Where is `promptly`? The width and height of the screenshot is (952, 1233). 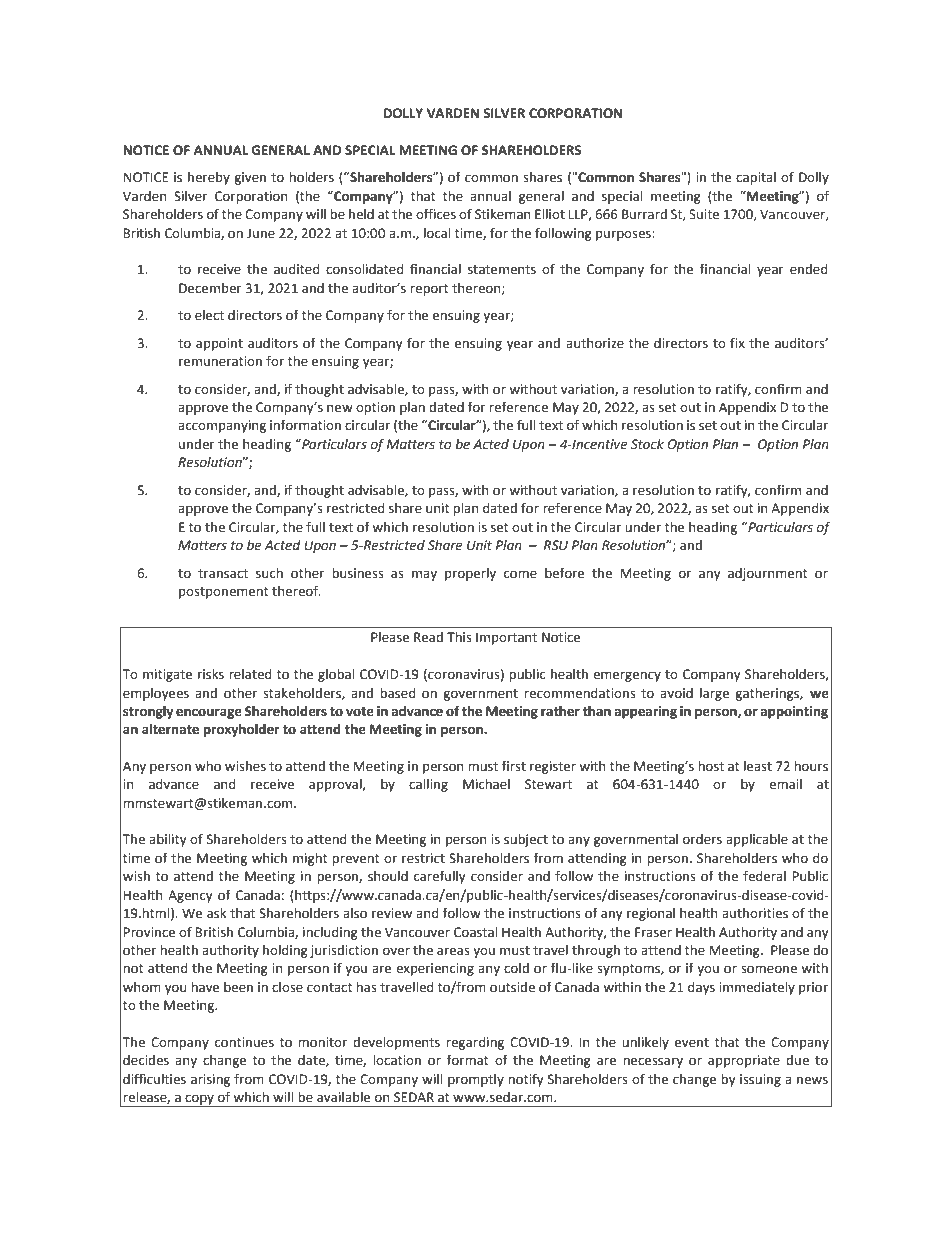
promptly is located at coordinates (476, 1080).
